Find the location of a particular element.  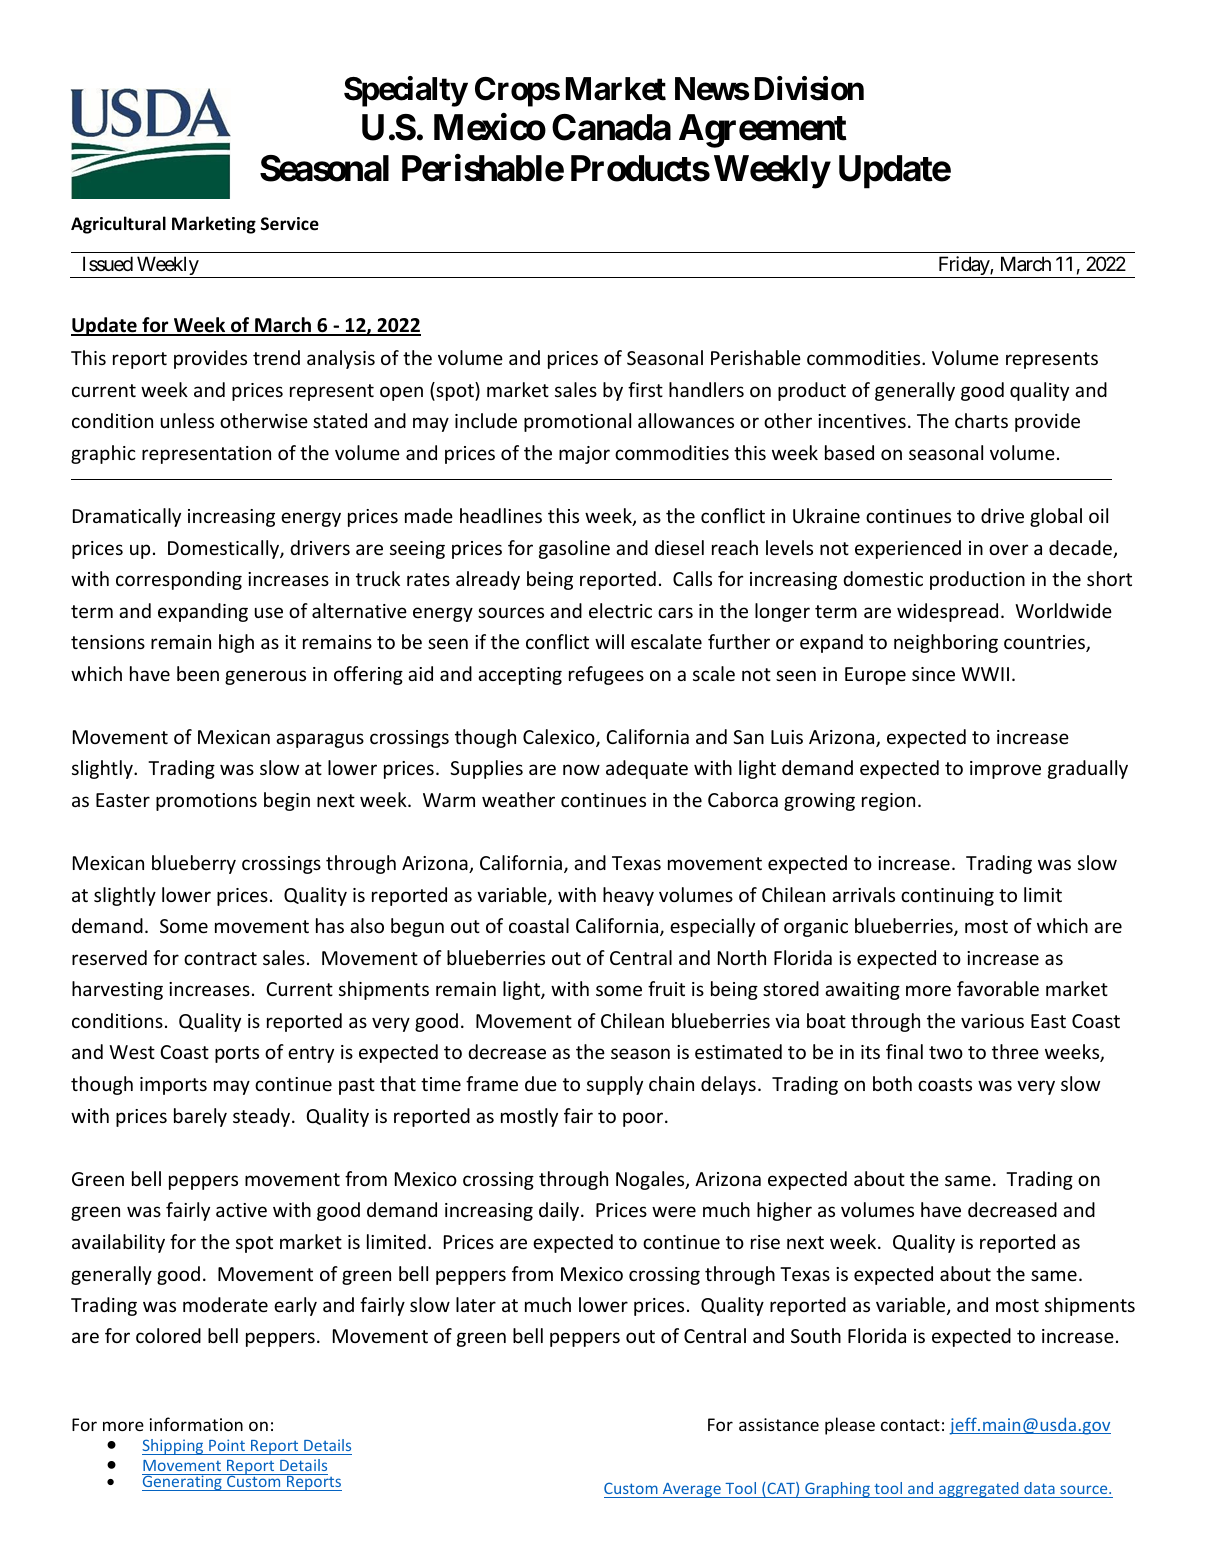

over is located at coordinates (1009, 549).
